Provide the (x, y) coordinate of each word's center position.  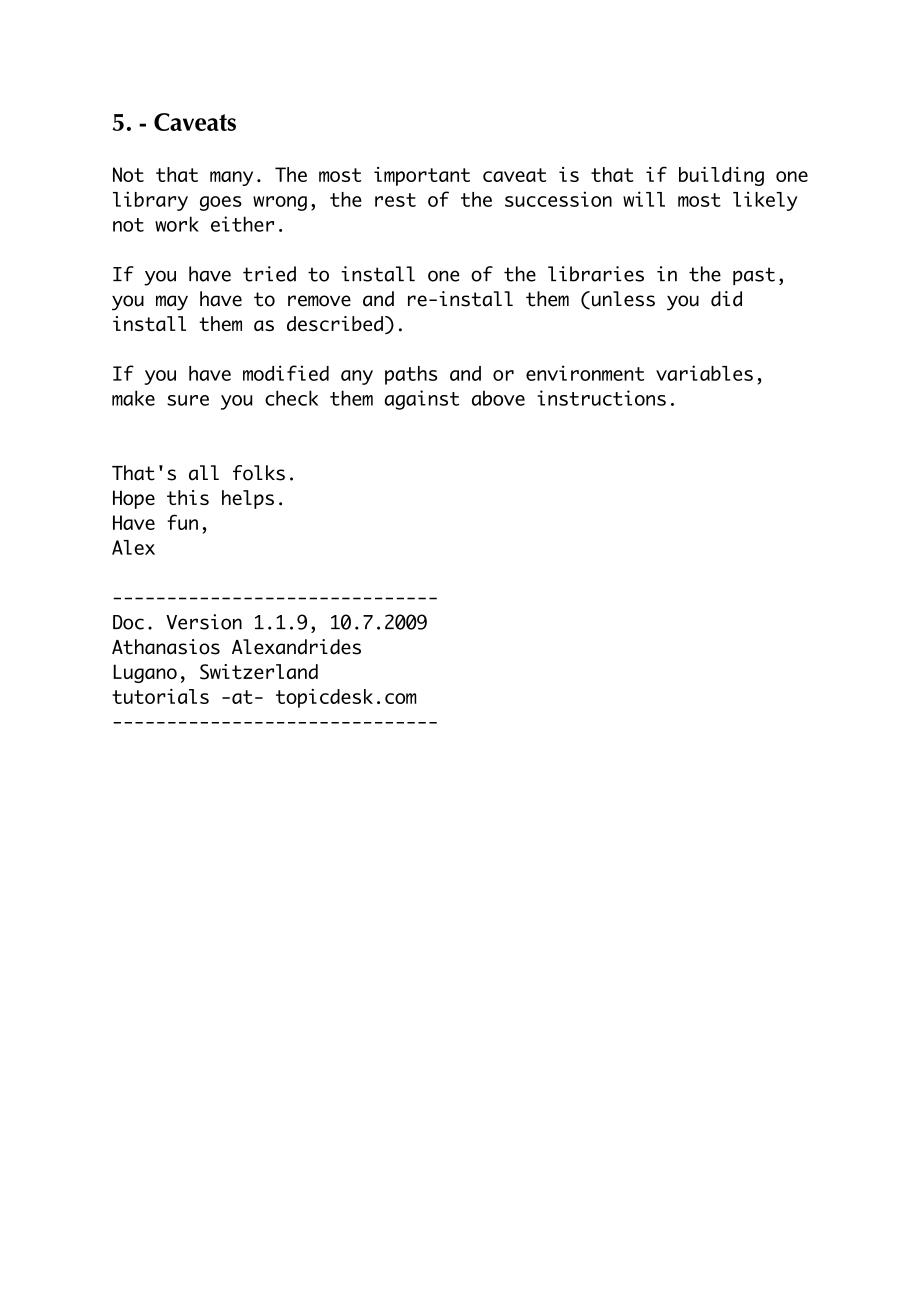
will (644, 199)
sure (188, 400)
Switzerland (259, 672)
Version (204, 622)
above (498, 398)
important (422, 176)
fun (182, 522)
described (335, 323)
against (422, 400)
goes (221, 203)
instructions (601, 398)
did (726, 299)
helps (248, 499)
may (172, 303)
